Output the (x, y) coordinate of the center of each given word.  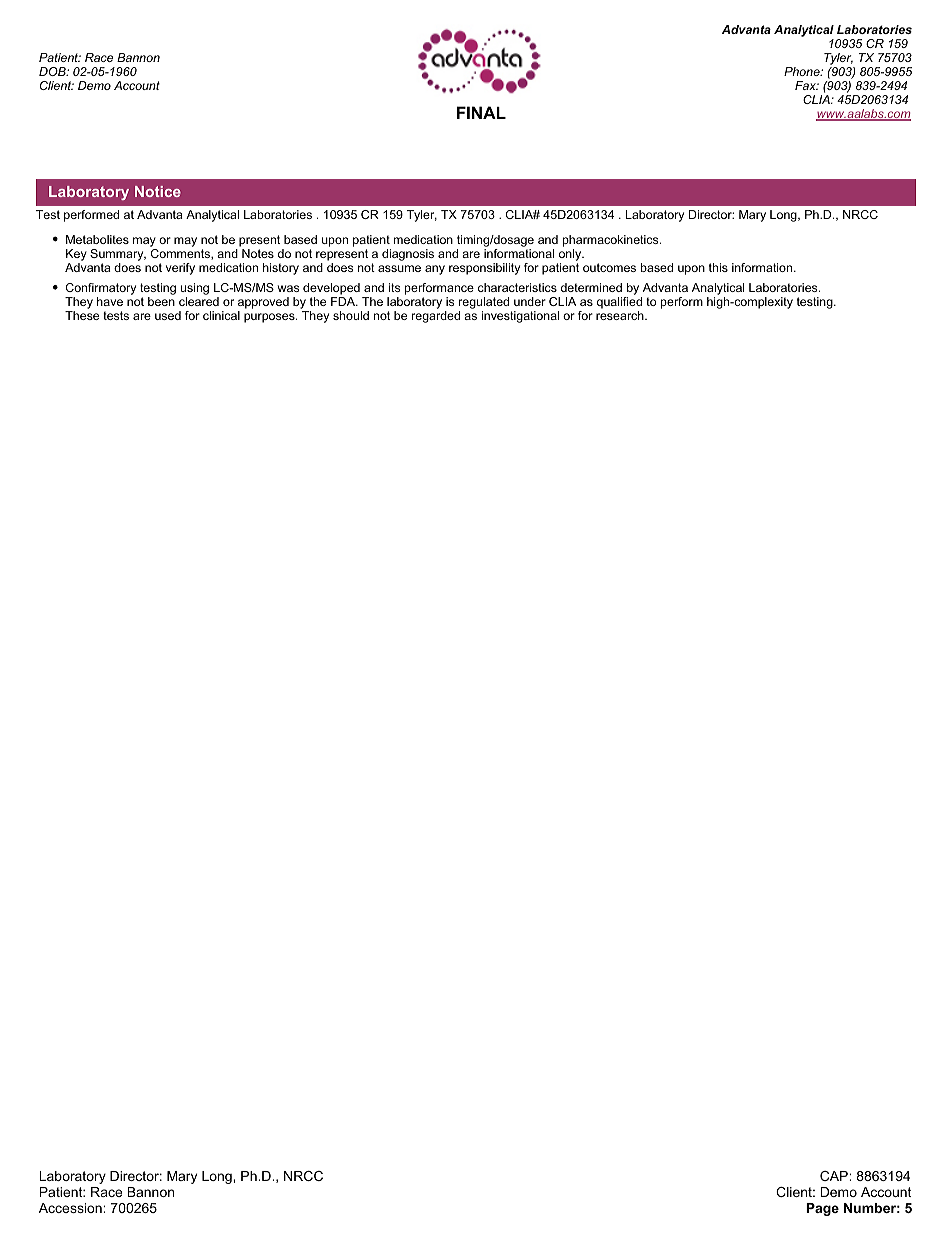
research (621, 315)
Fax (807, 85)
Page (822, 1209)
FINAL (481, 112)
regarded (436, 317)
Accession (71, 1208)
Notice (158, 191)
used (168, 315)
